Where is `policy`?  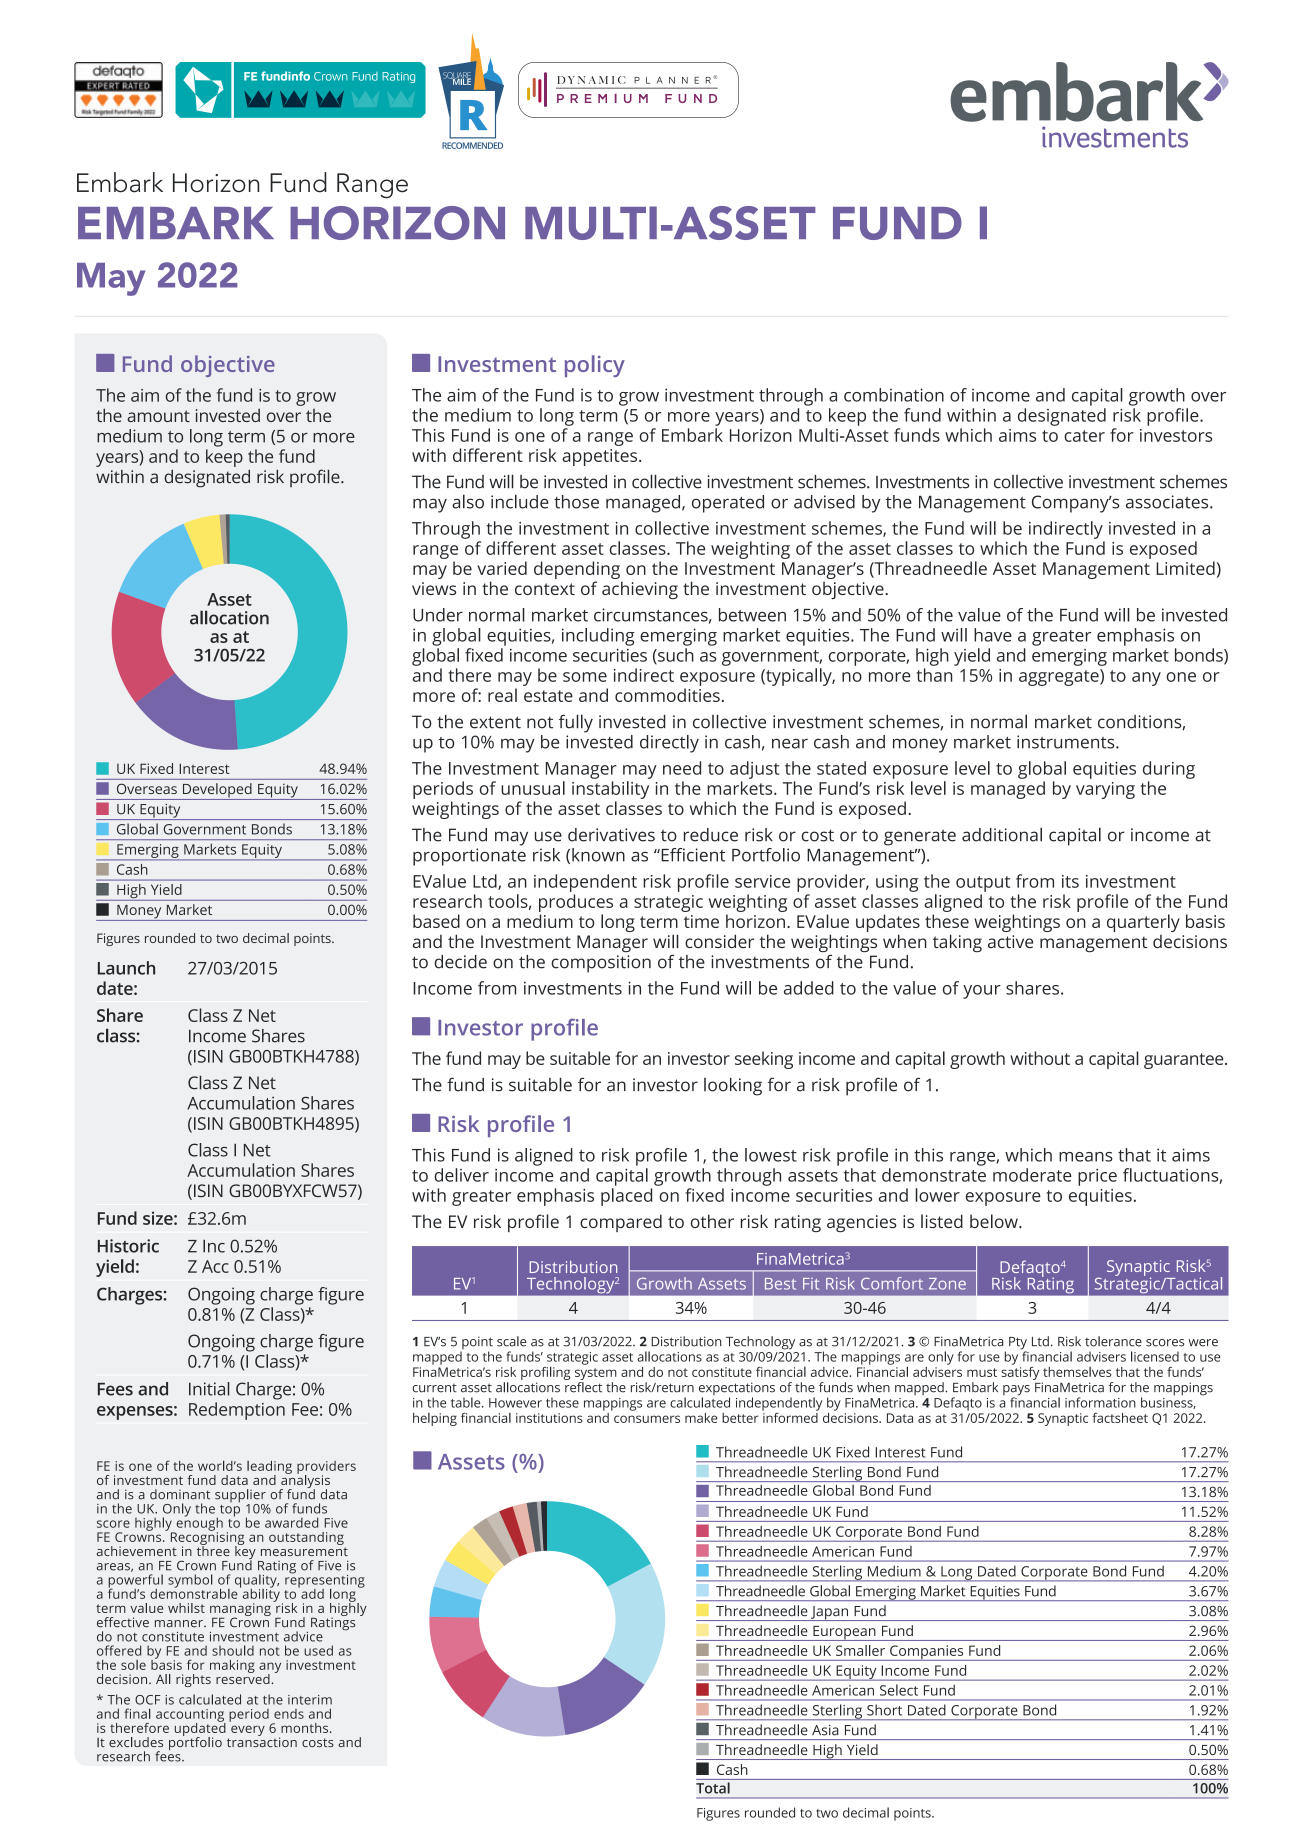
policy is located at coordinates (595, 366).
